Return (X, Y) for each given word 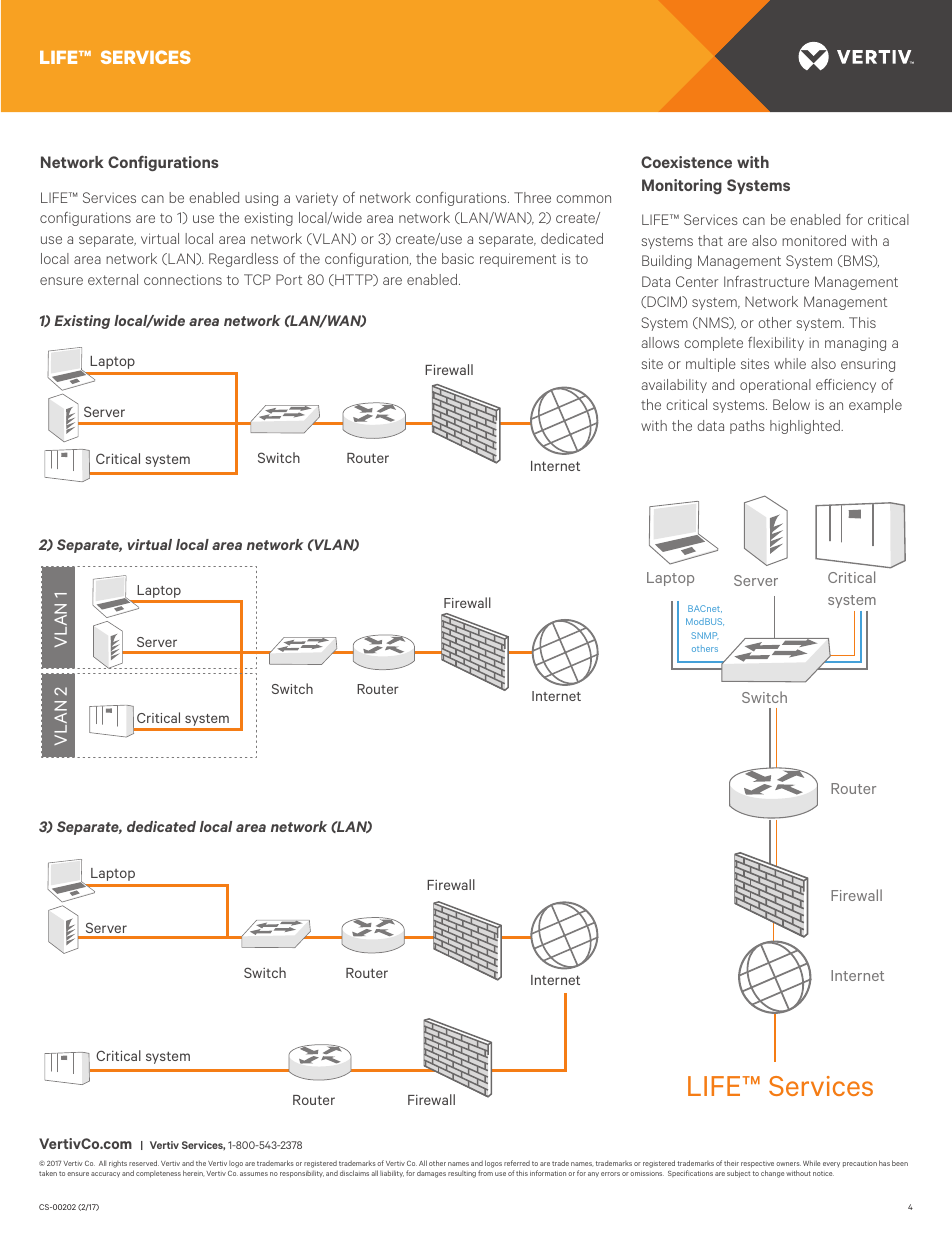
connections (183, 279)
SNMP (705, 635)
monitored (814, 240)
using (261, 199)
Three (532, 197)
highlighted (806, 427)
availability (674, 386)
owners (788, 1164)
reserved (144, 1163)
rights (118, 1164)
